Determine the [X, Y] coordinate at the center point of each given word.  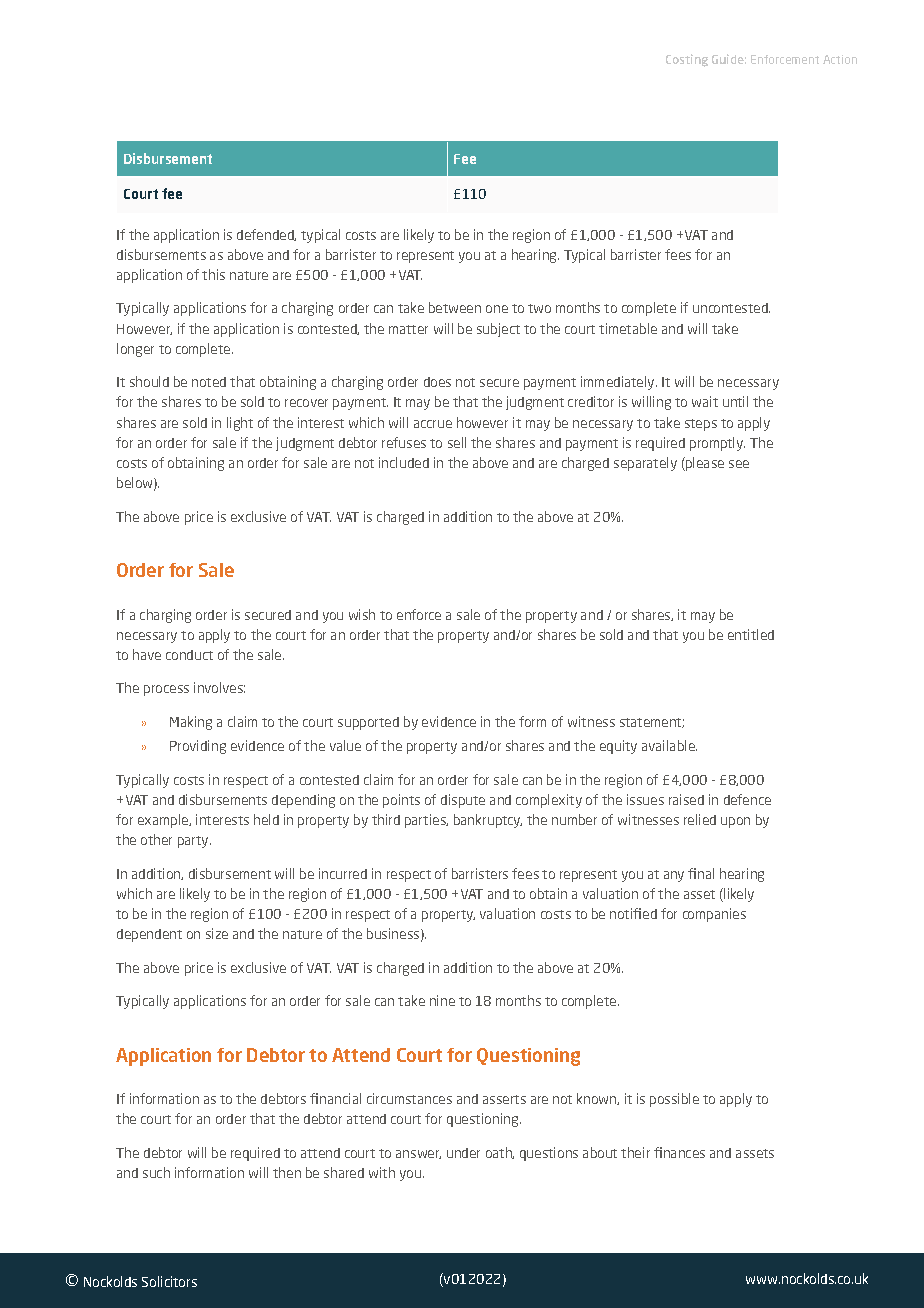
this [213, 274]
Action [840, 59]
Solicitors [169, 1281]
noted [209, 382]
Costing [687, 60]
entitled [751, 634]
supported [368, 723]
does [437, 382]
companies [714, 915]
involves [219, 687]
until [735, 401]
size [217, 933]
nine [442, 1000]
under [463, 1153]
